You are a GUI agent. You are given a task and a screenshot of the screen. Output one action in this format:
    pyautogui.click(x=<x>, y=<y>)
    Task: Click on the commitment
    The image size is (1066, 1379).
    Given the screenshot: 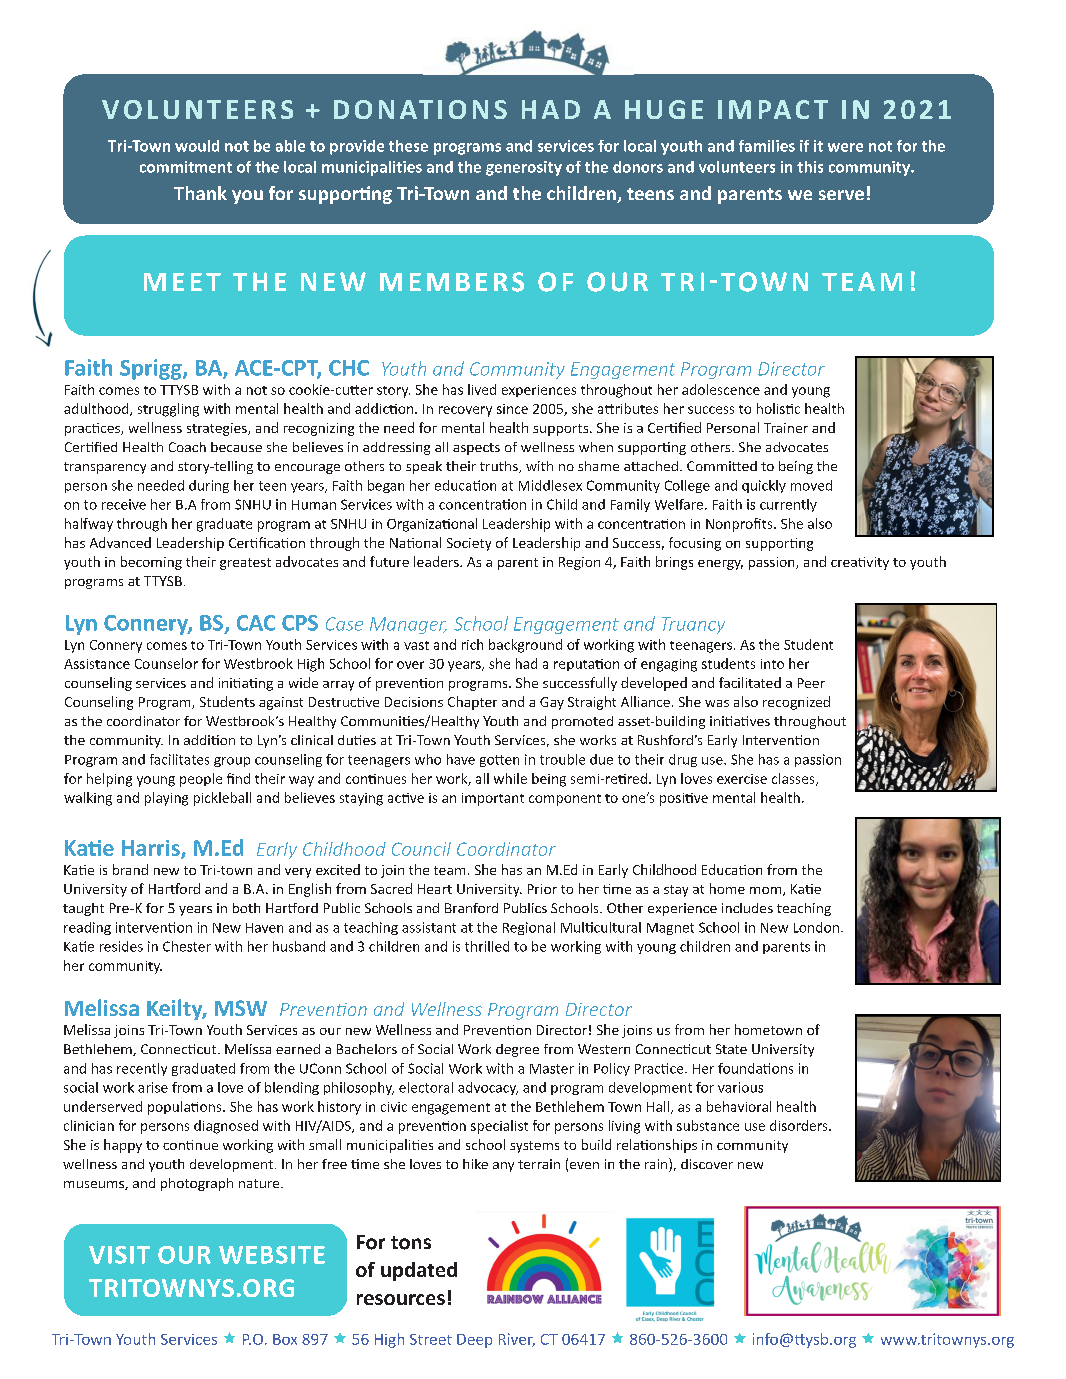 What is the action you would take?
    pyautogui.click(x=186, y=167)
